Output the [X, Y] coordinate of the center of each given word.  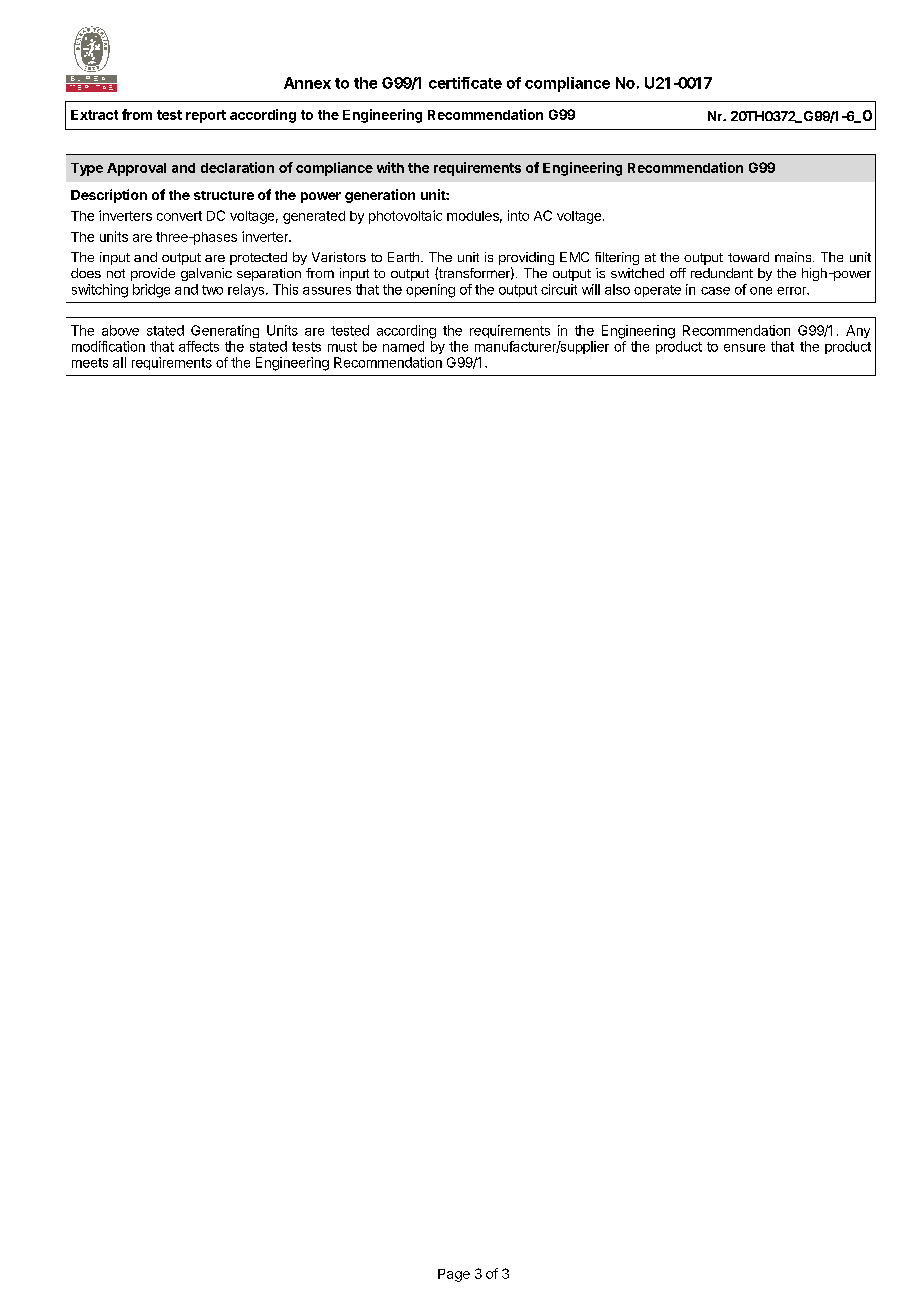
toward [748, 257]
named [403, 346]
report [206, 116]
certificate [465, 83]
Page [454, 1275]
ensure [744, 348]
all [119, 362]
